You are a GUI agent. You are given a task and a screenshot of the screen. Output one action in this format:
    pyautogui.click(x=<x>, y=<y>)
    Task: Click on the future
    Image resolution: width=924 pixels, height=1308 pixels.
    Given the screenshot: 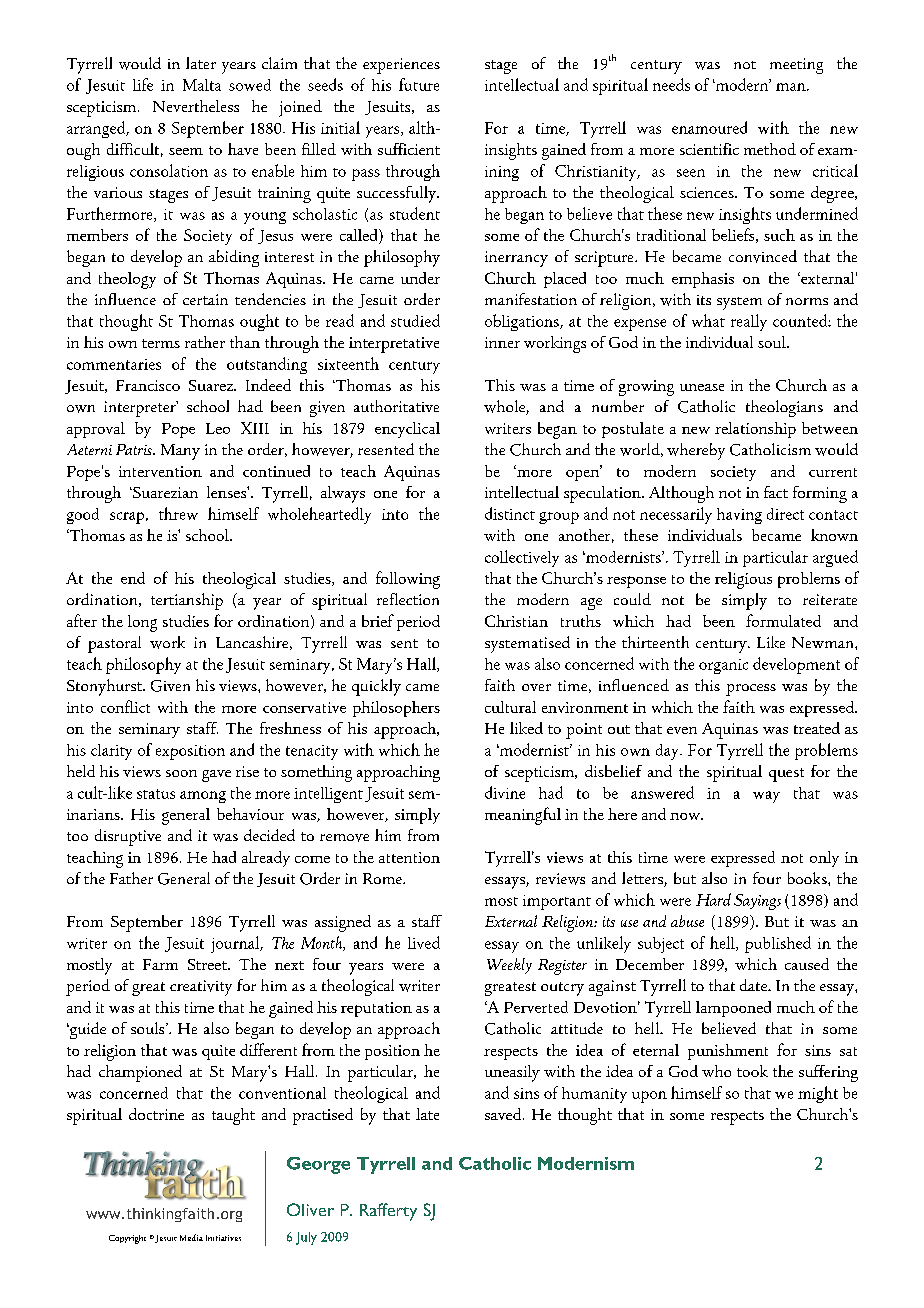 What is the action you would take?
    pyautogui.click(x=419, y=84)
